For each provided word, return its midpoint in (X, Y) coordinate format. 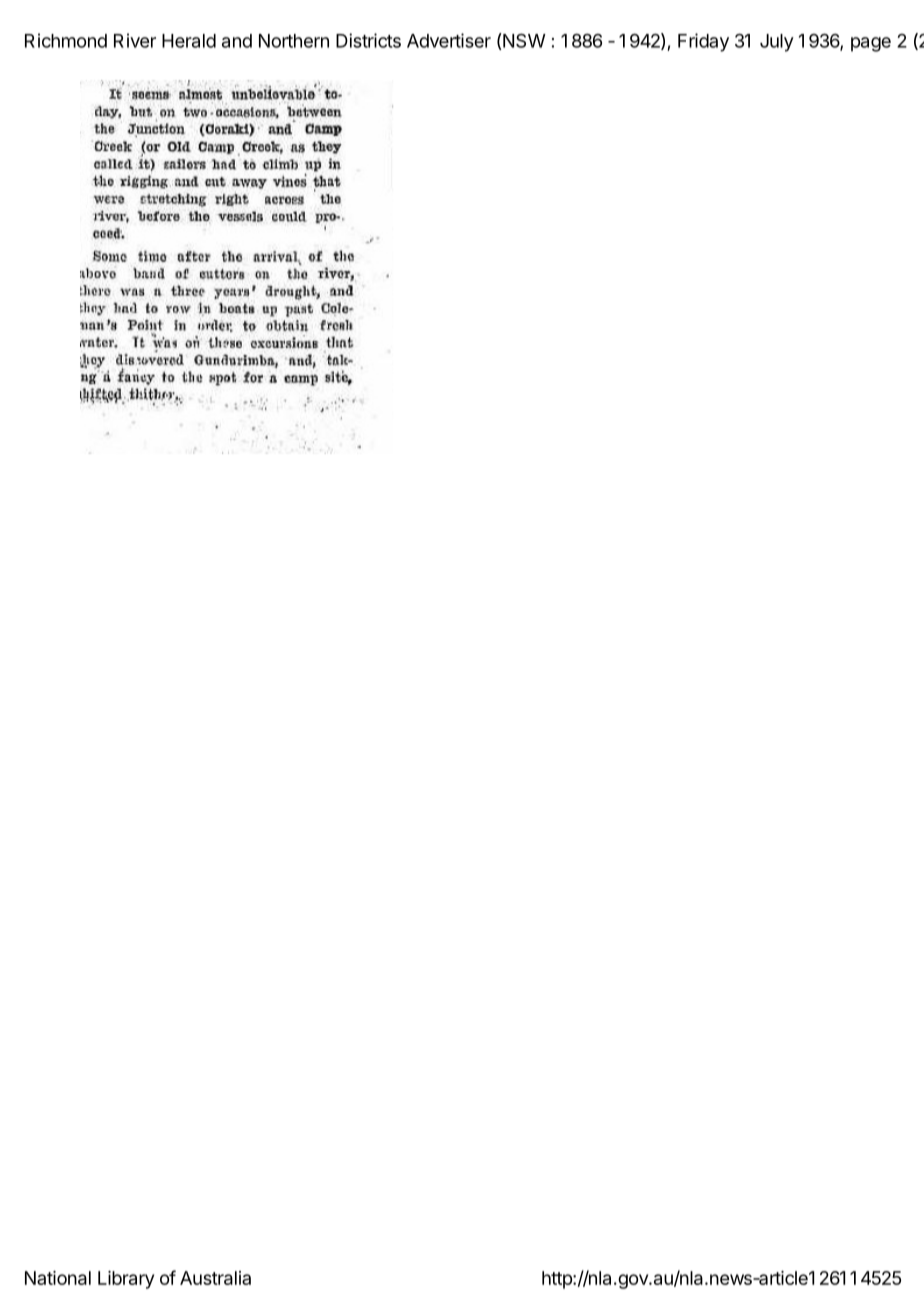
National (58, 1278)
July (777, 43)
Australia (215, 1278)
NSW (523, 40)
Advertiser (449, 40)
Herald (189, 41)
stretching (173, 199)
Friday (703, 42)
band (144, 272)
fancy (136, 377)
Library (126, 1280)
